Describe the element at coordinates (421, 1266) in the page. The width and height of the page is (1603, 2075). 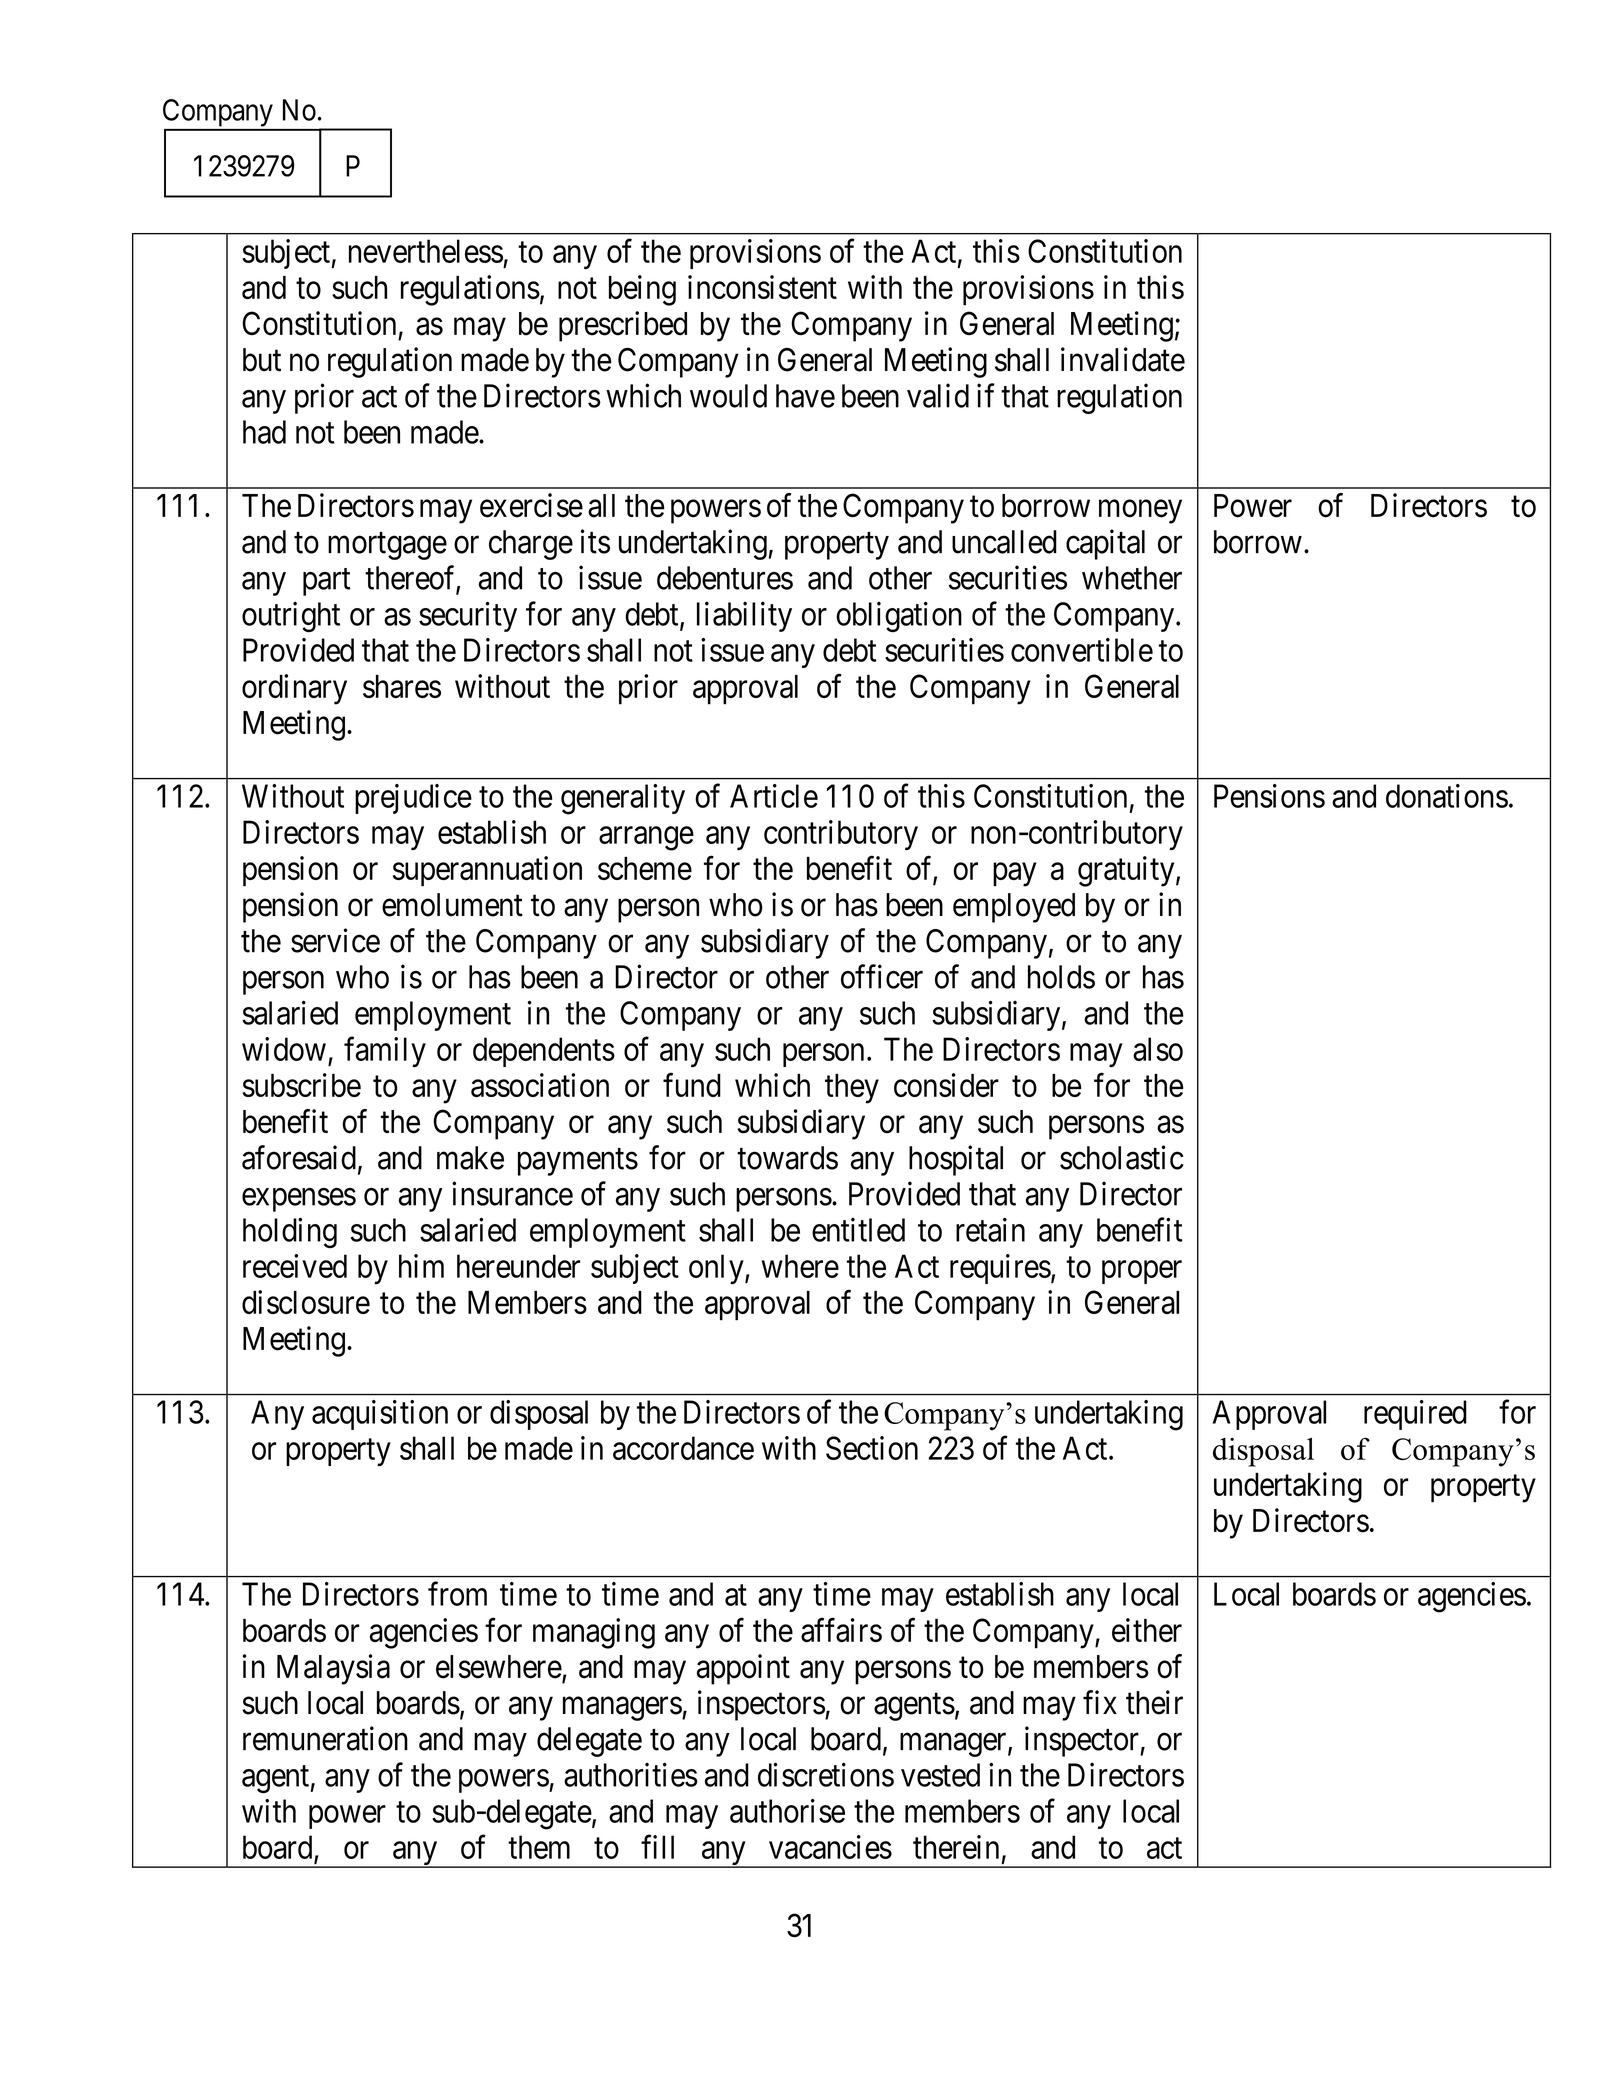
I see `him` at that location.
